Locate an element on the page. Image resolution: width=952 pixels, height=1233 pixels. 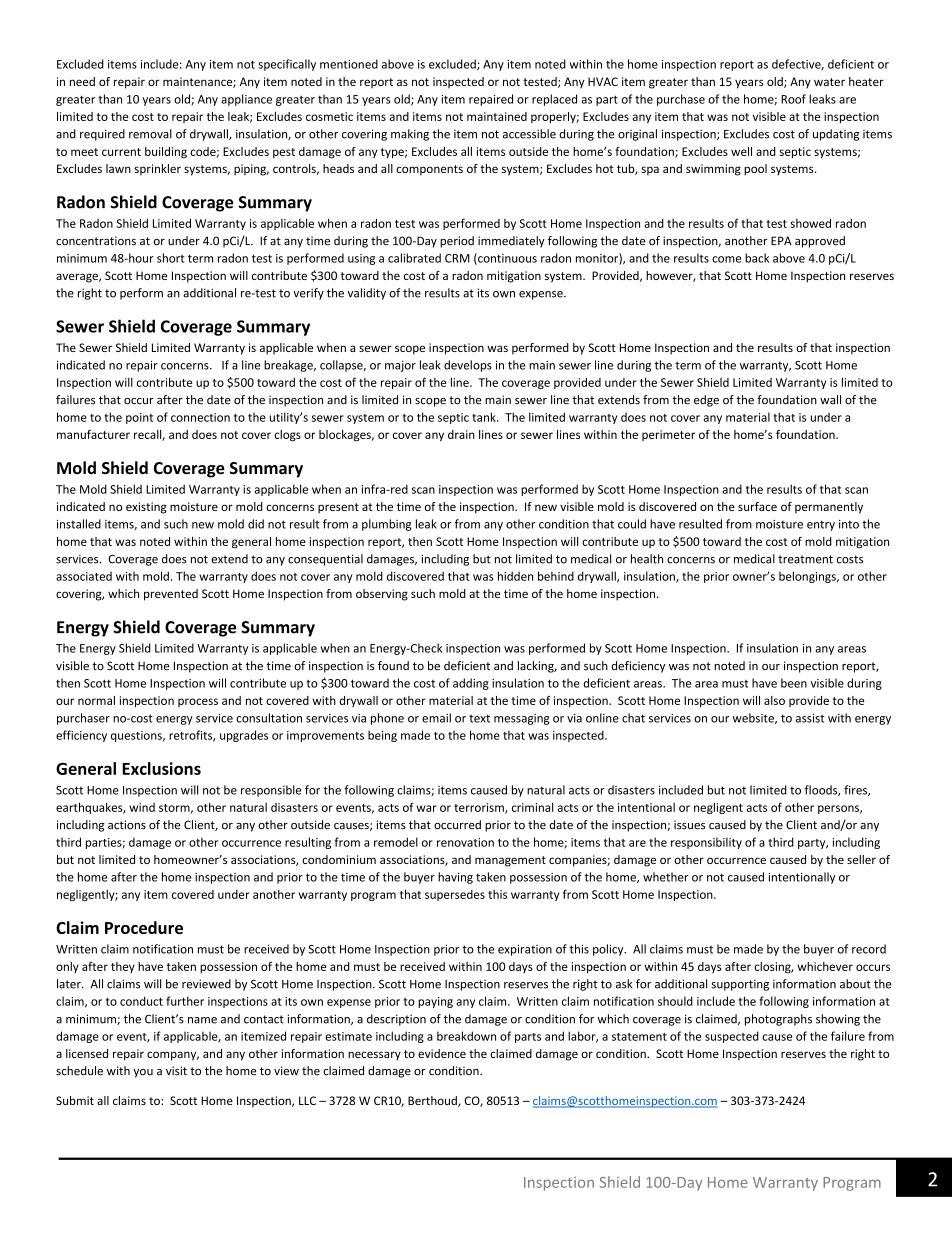
text is located at coordinates (479, 718).
